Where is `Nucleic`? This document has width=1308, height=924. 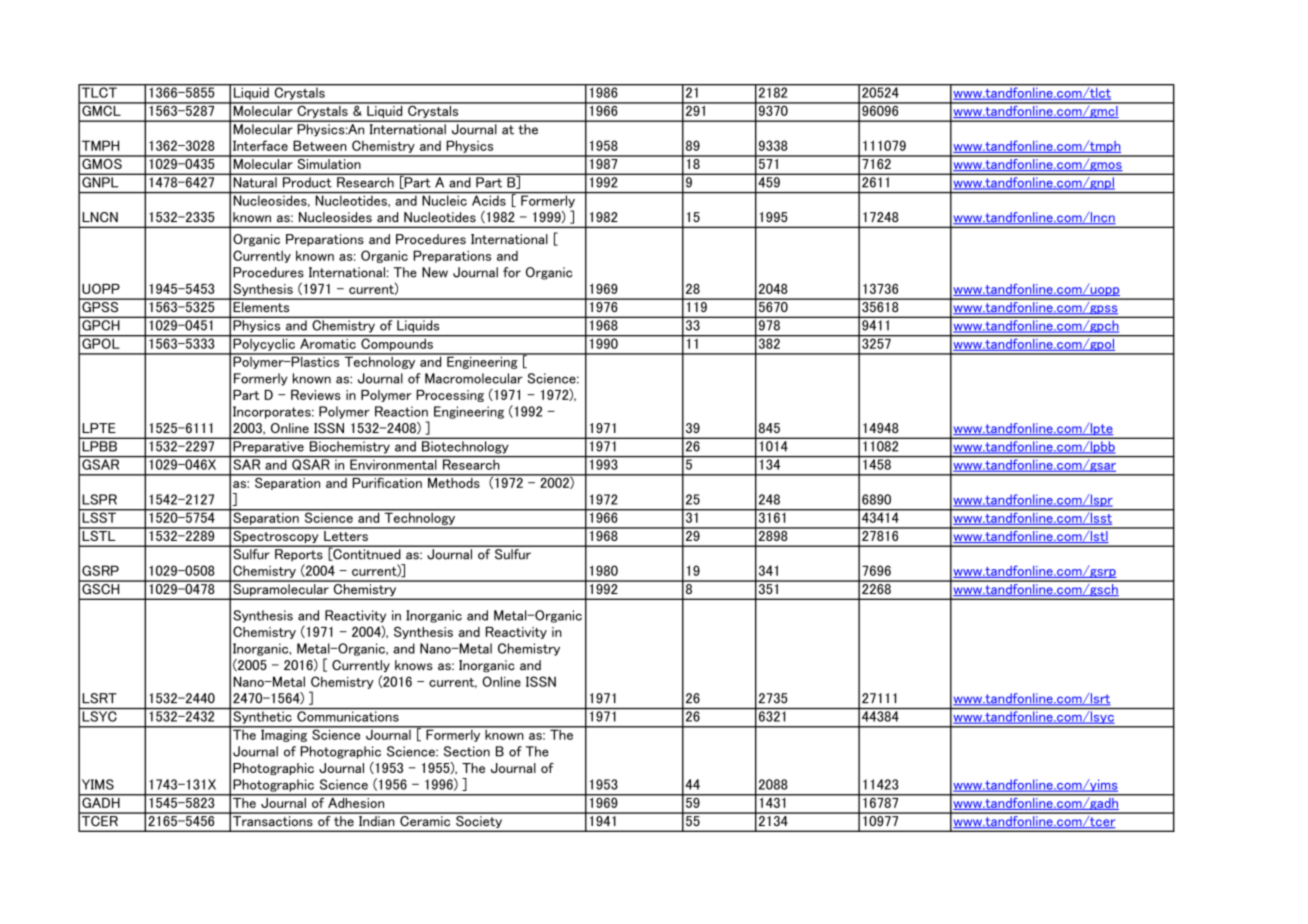
Nucleic is located at coordinates (444, 200).
